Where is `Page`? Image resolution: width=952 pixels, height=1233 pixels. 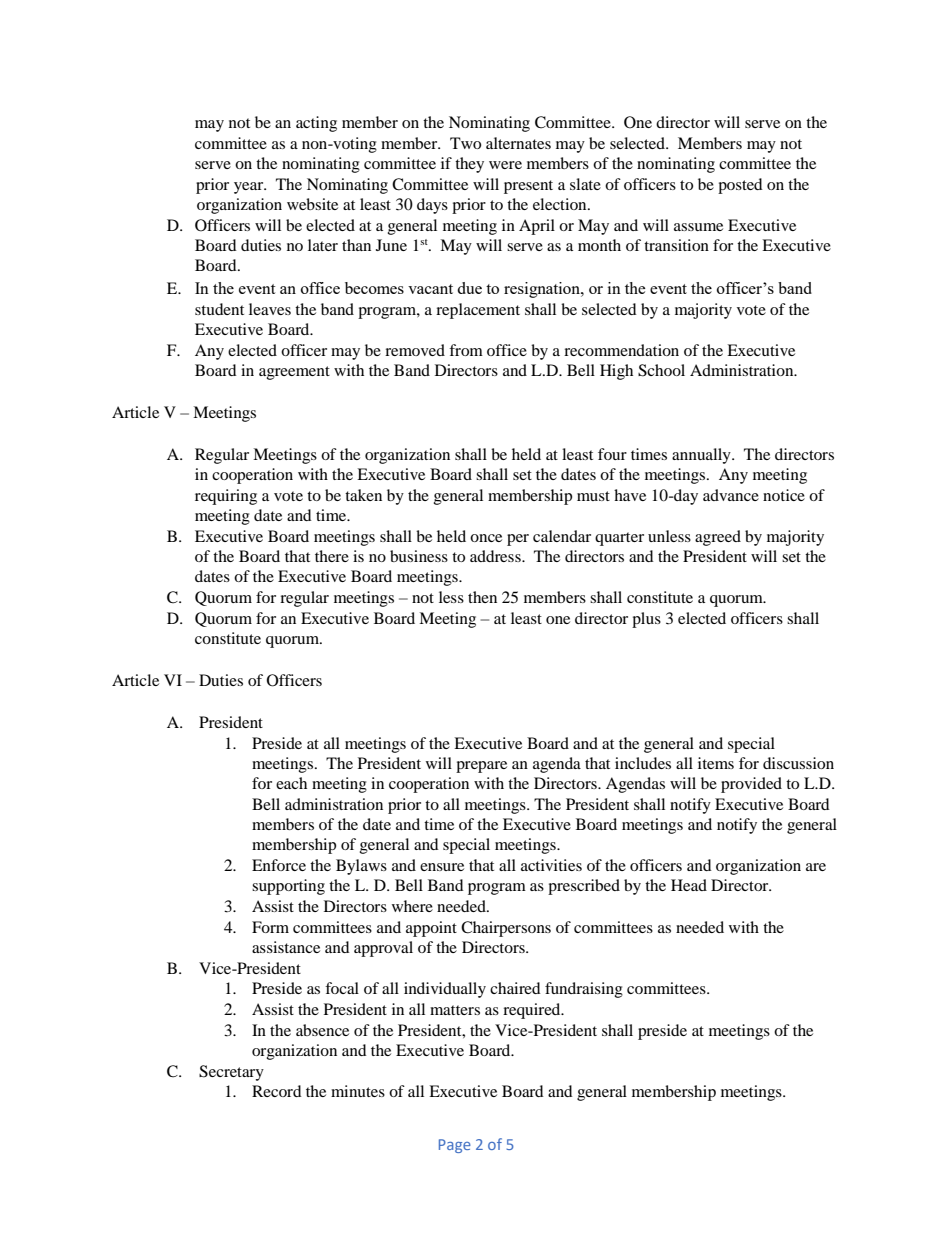
Page is located at coordinates (455, 1146).
